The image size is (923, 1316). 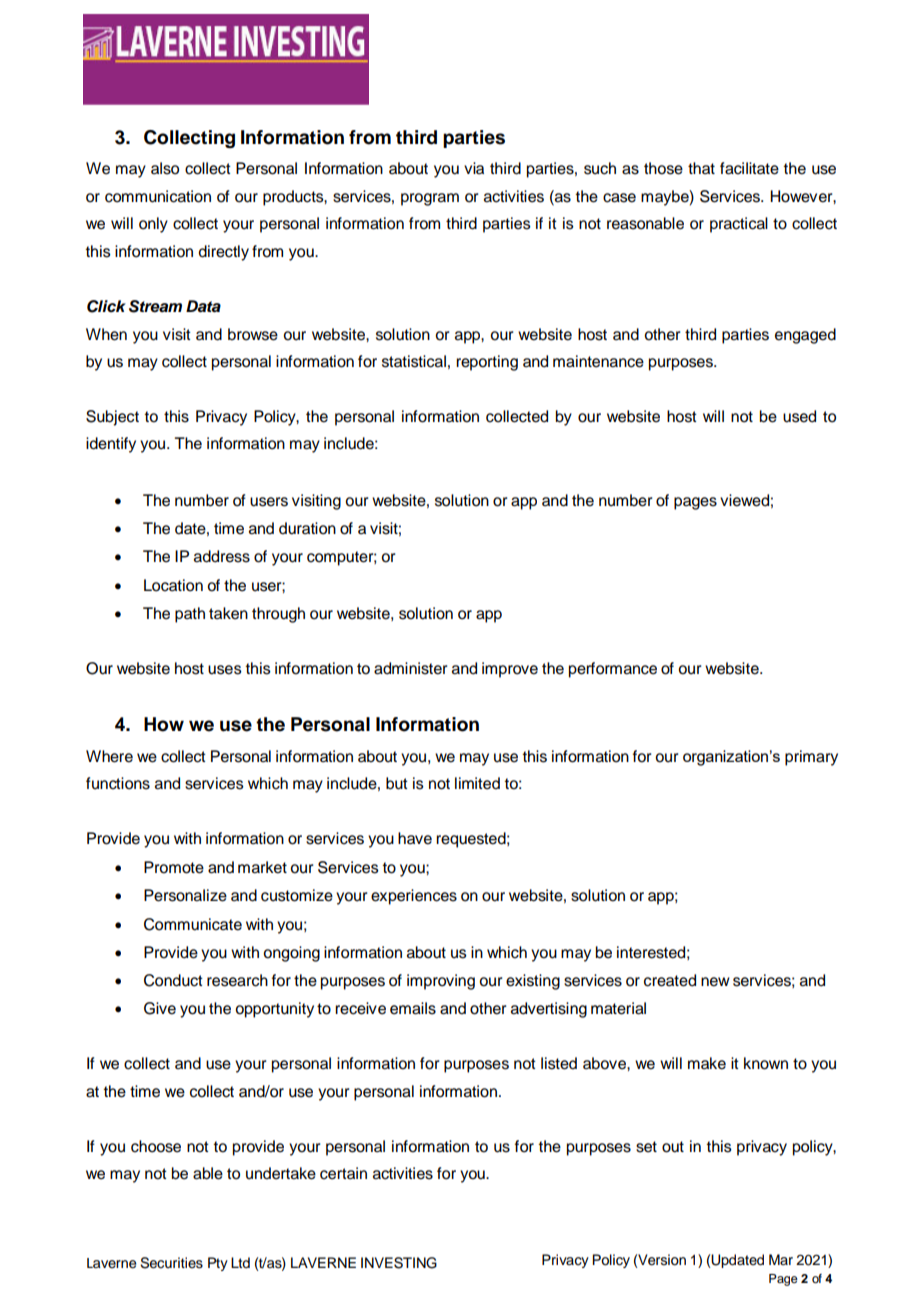 What do you see at coordinates (111, 445) in the screenshot?
I see `identify` at bounding box center [111, 445].
